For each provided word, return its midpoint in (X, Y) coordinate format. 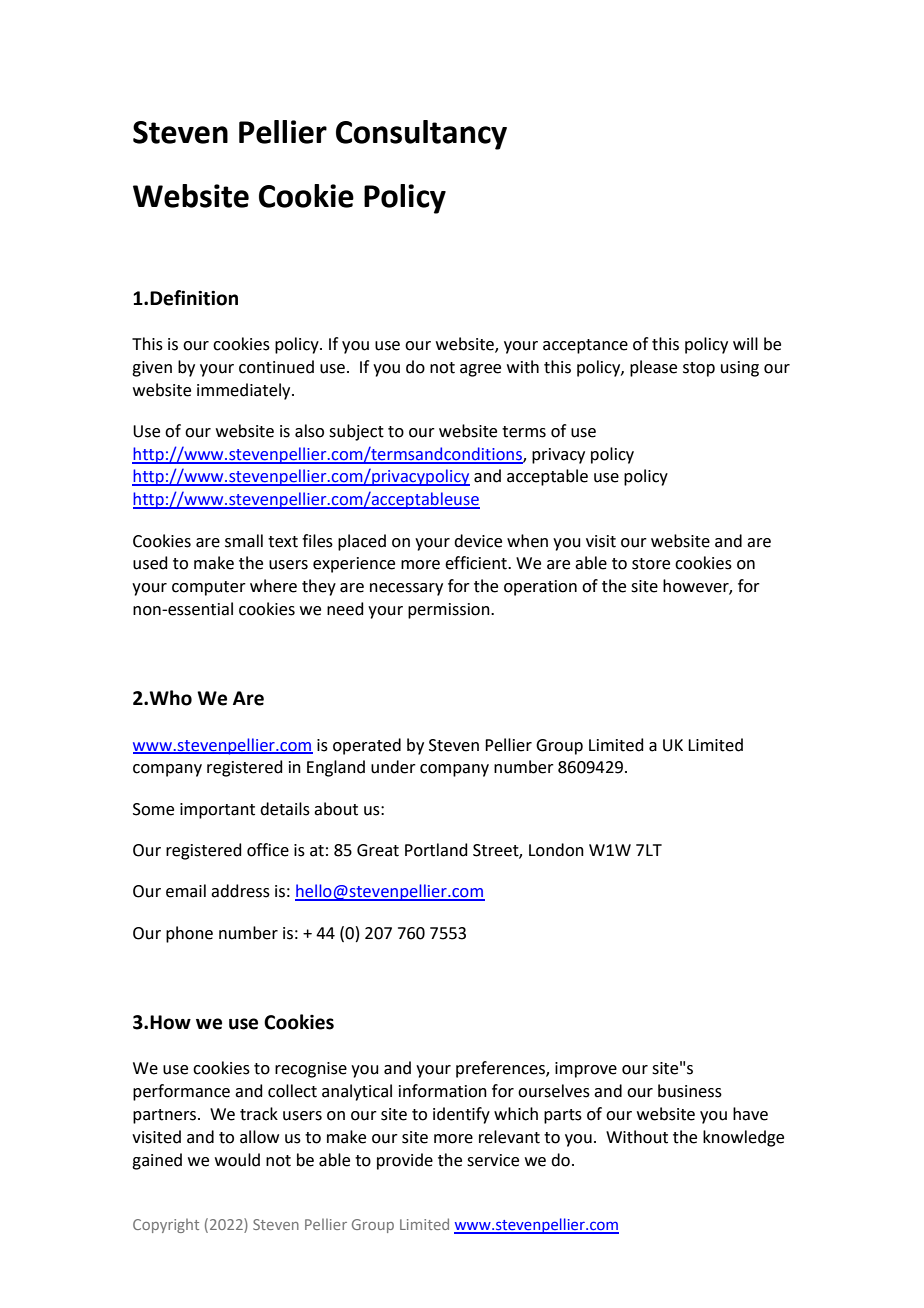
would (237, 1160)
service (493, 1160)
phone (189, 934)
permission (450, 611)
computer (209, 588)
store (651, 564)
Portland (436, 850)
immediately (245, 391)
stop (699, 369)
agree (480, 370)
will (745, 343)
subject (356, 432)
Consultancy (421, 135)
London (556, 850)
